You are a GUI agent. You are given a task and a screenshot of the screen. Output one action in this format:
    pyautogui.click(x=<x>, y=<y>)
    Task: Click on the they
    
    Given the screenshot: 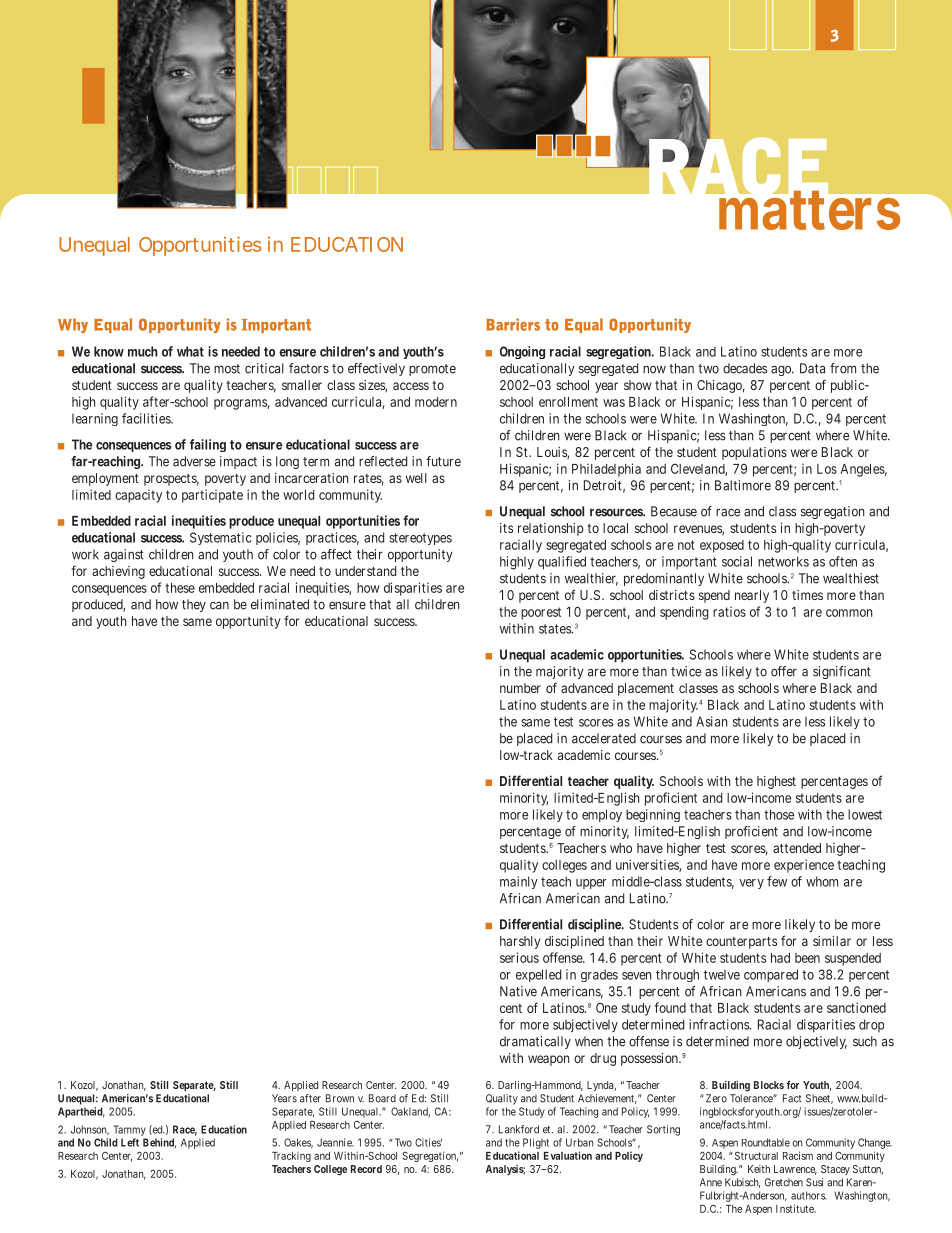 What is the action you would take?
    pyautogui.click(x=194, y=605)
